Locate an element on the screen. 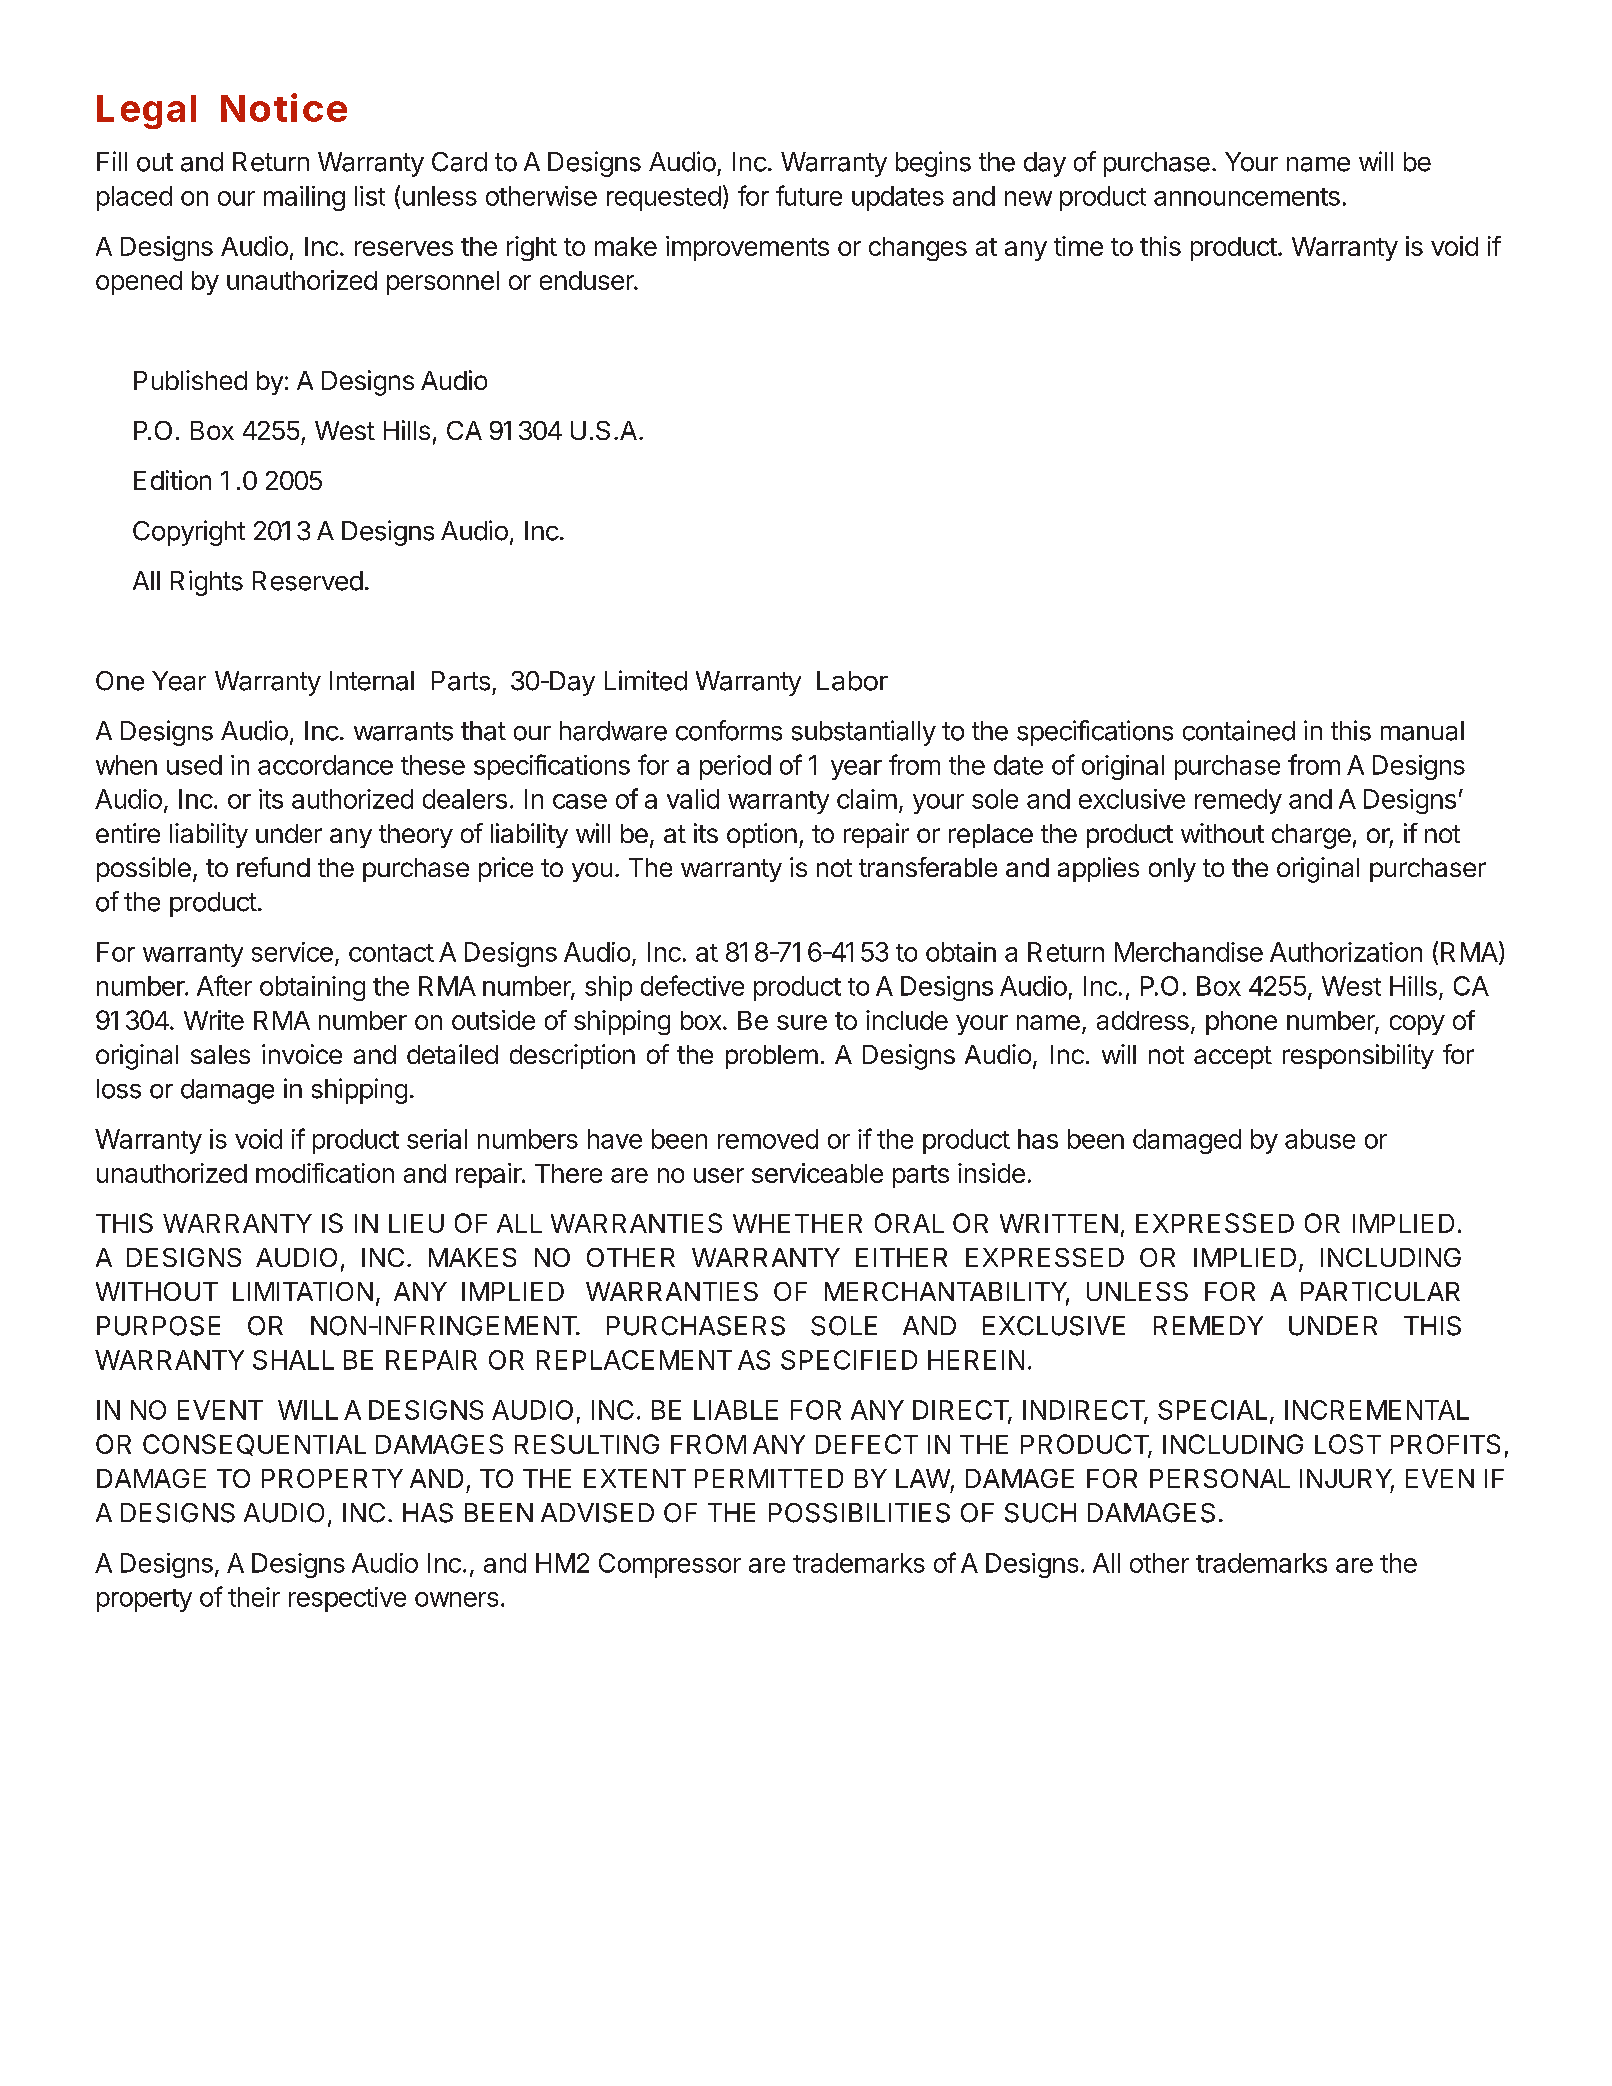 This screenshot has height=2086, width=1612. option is located at coordinates (762, 835).
